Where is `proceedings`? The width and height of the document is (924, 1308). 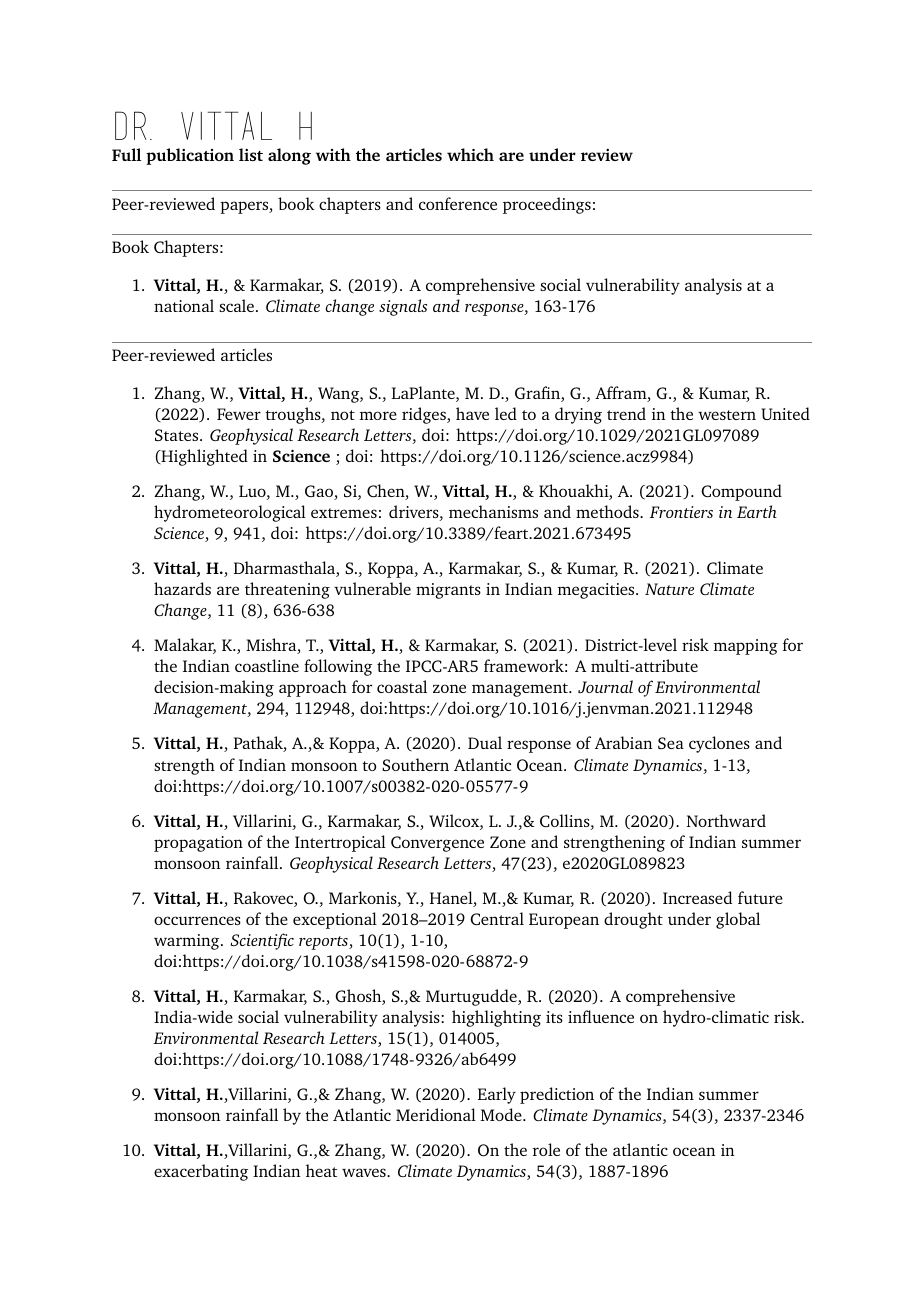
proceedings is located at coordinates (547, 205).
